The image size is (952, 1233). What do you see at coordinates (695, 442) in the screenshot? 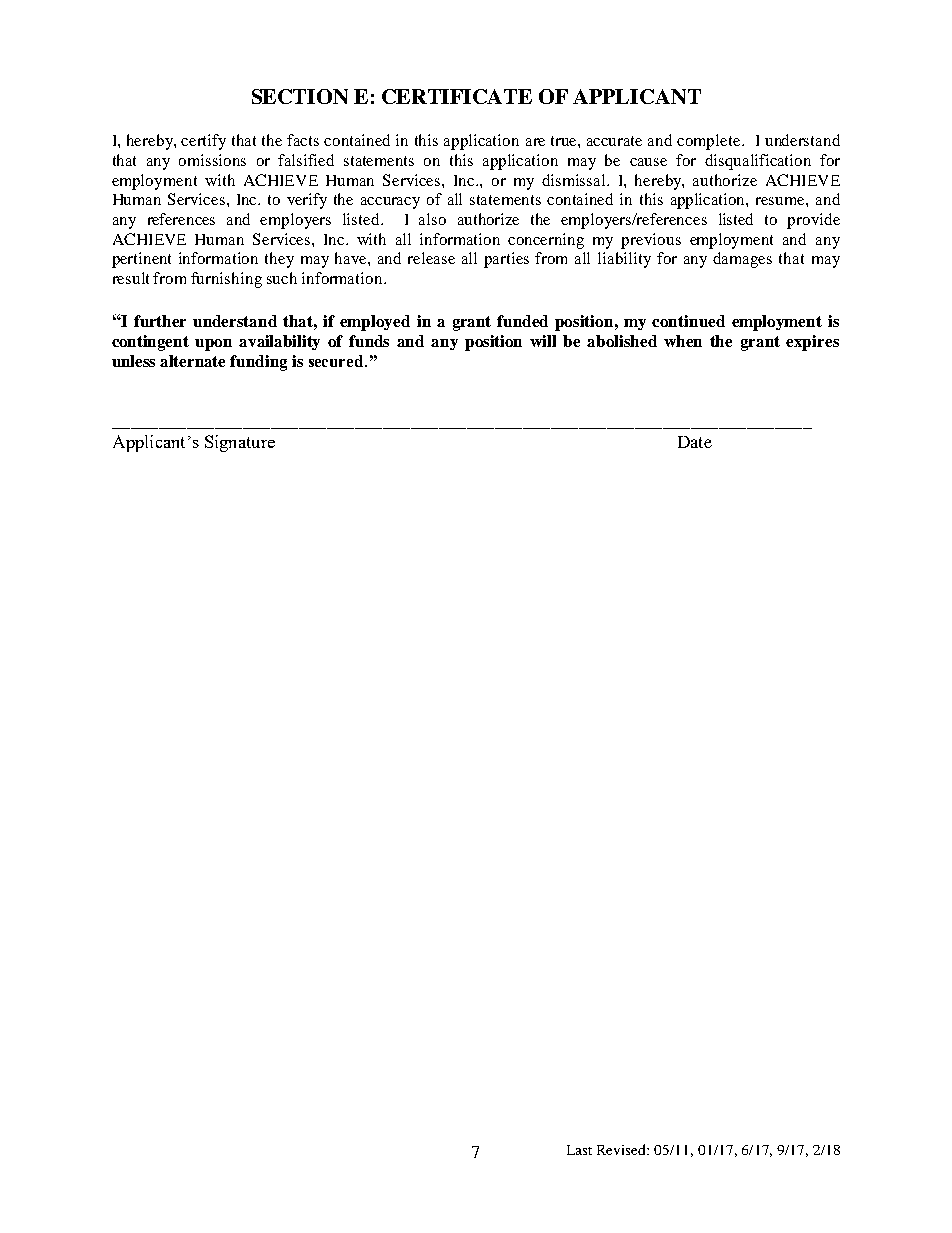
I see `Date` at bounding box center [695, 442].
